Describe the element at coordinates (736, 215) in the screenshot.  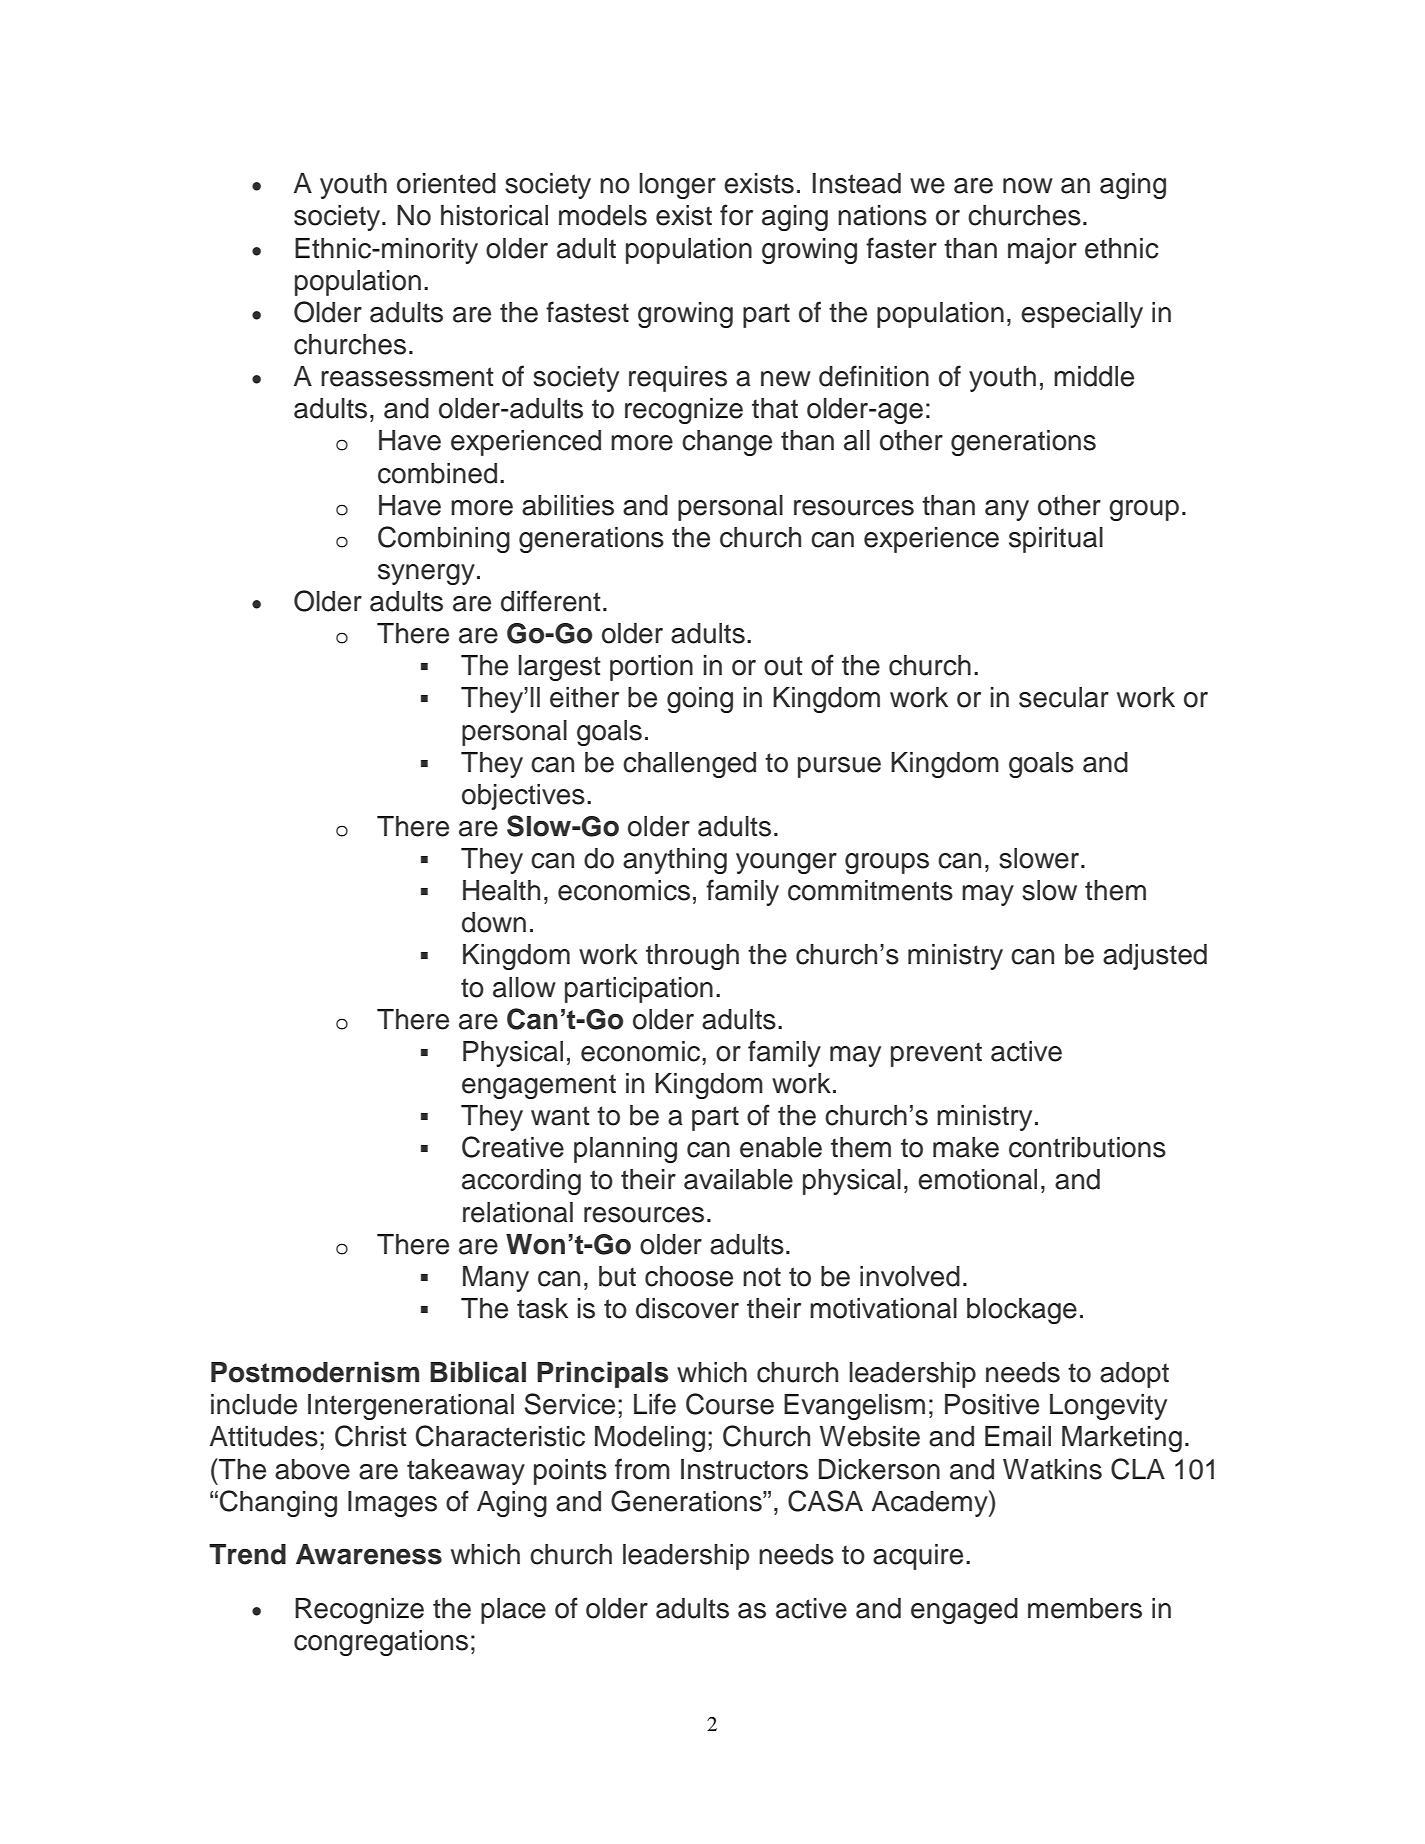
I see `for` at that location.
